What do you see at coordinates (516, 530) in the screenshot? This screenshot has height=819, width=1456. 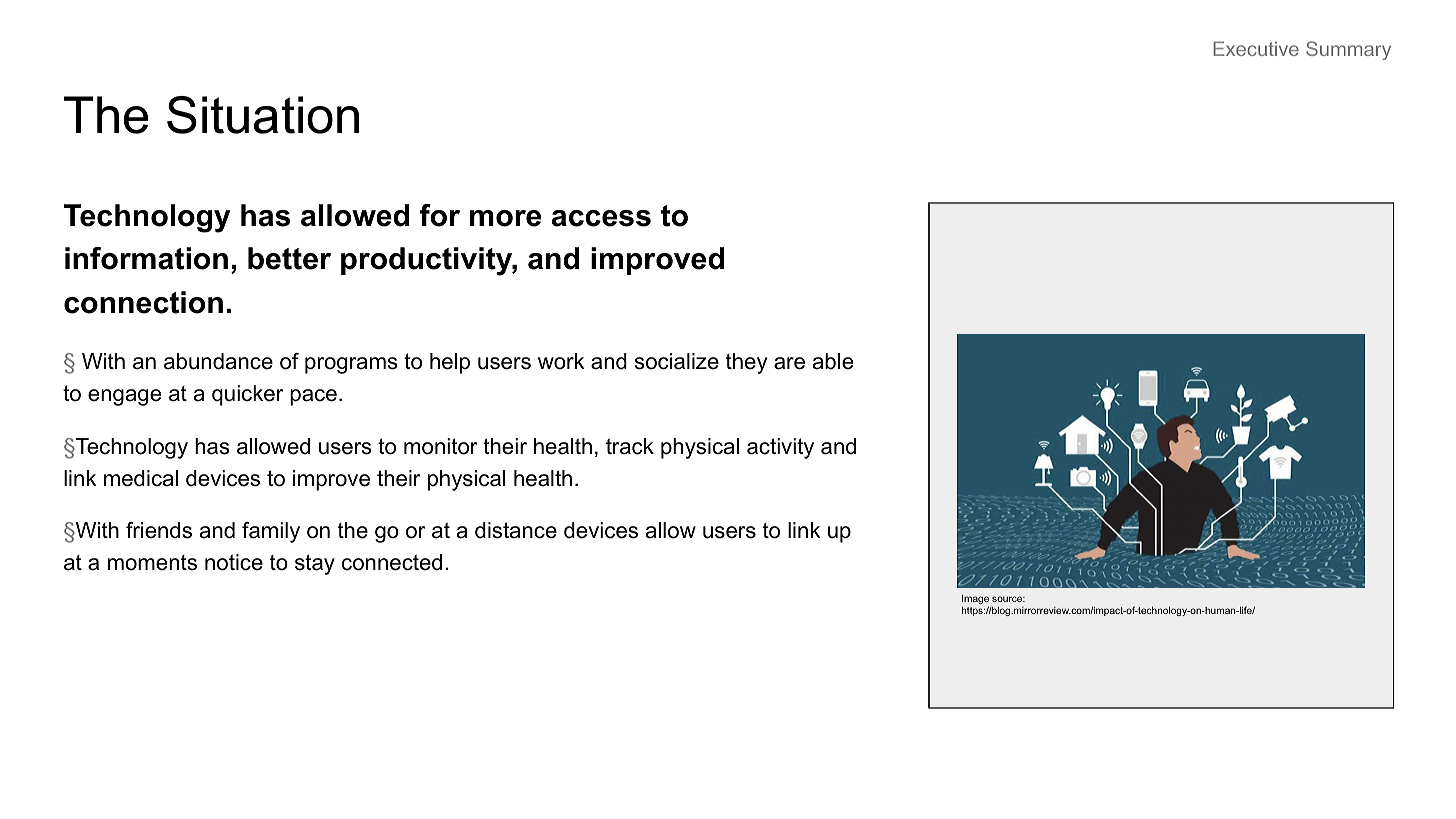 I see `distance` at bounding box center [516, 530].
